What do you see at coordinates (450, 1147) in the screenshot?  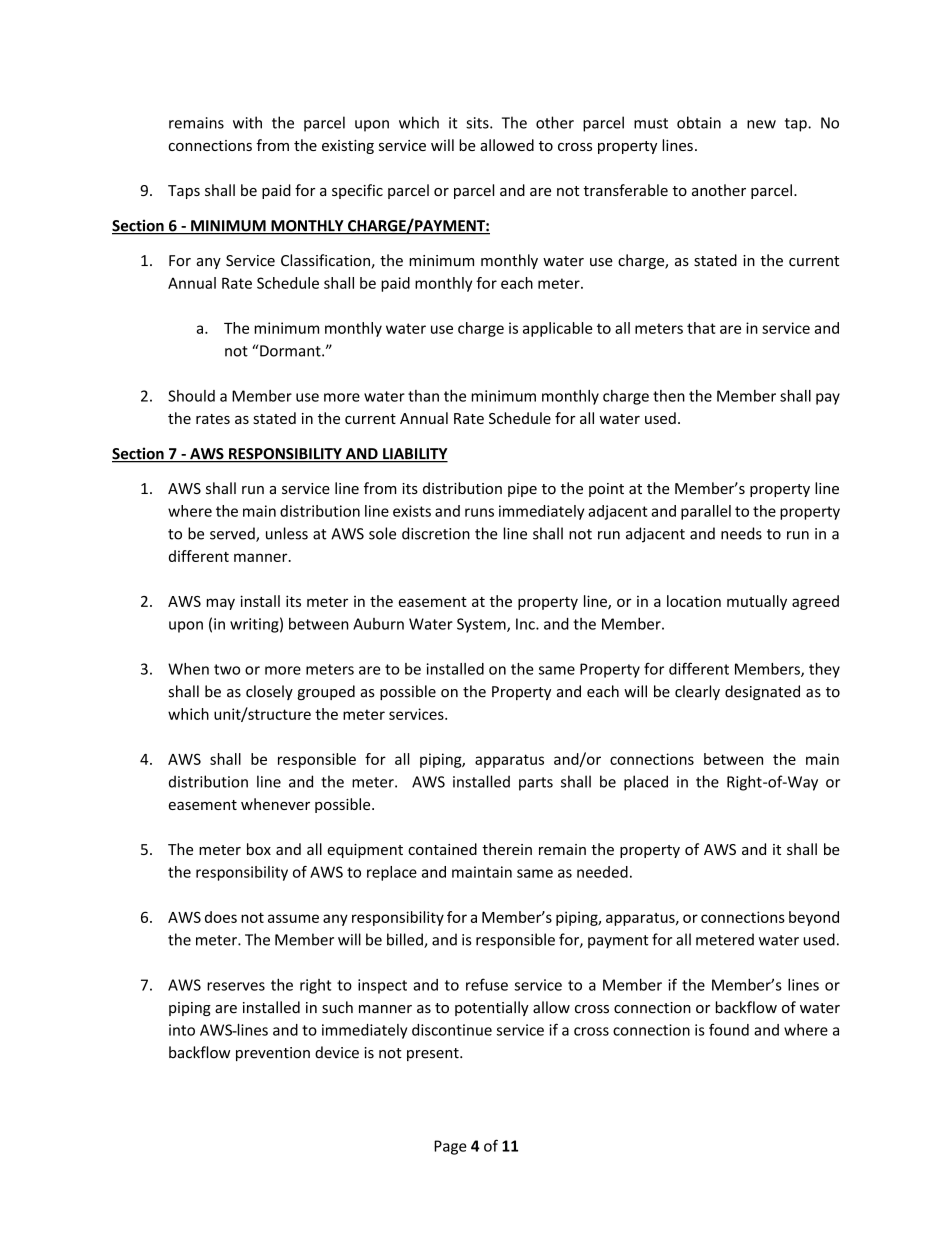 I see `Page` at bounding box center [450, 1147].
